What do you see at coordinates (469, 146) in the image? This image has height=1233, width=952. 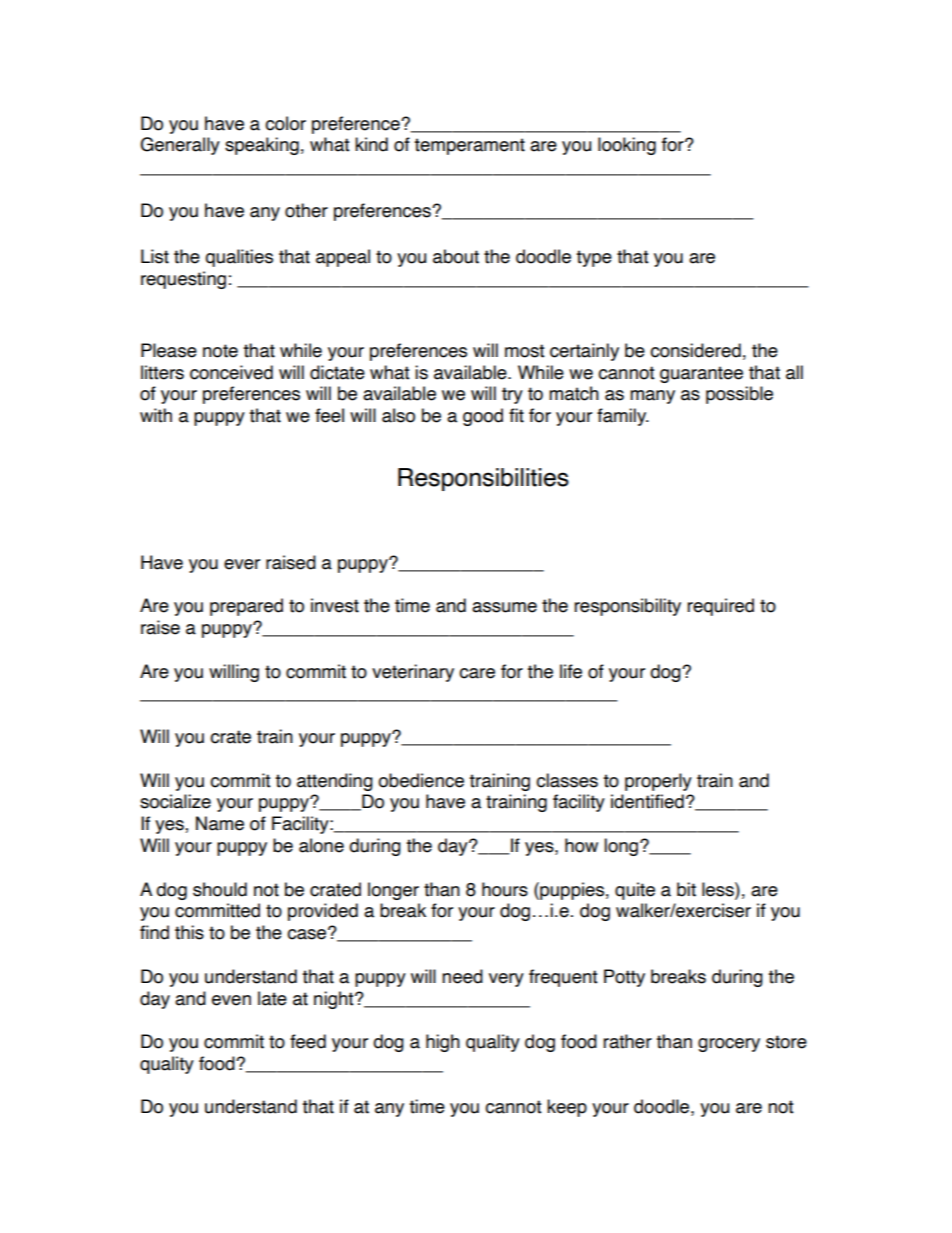 I see `temperament` at bounding box center [469, 146].
